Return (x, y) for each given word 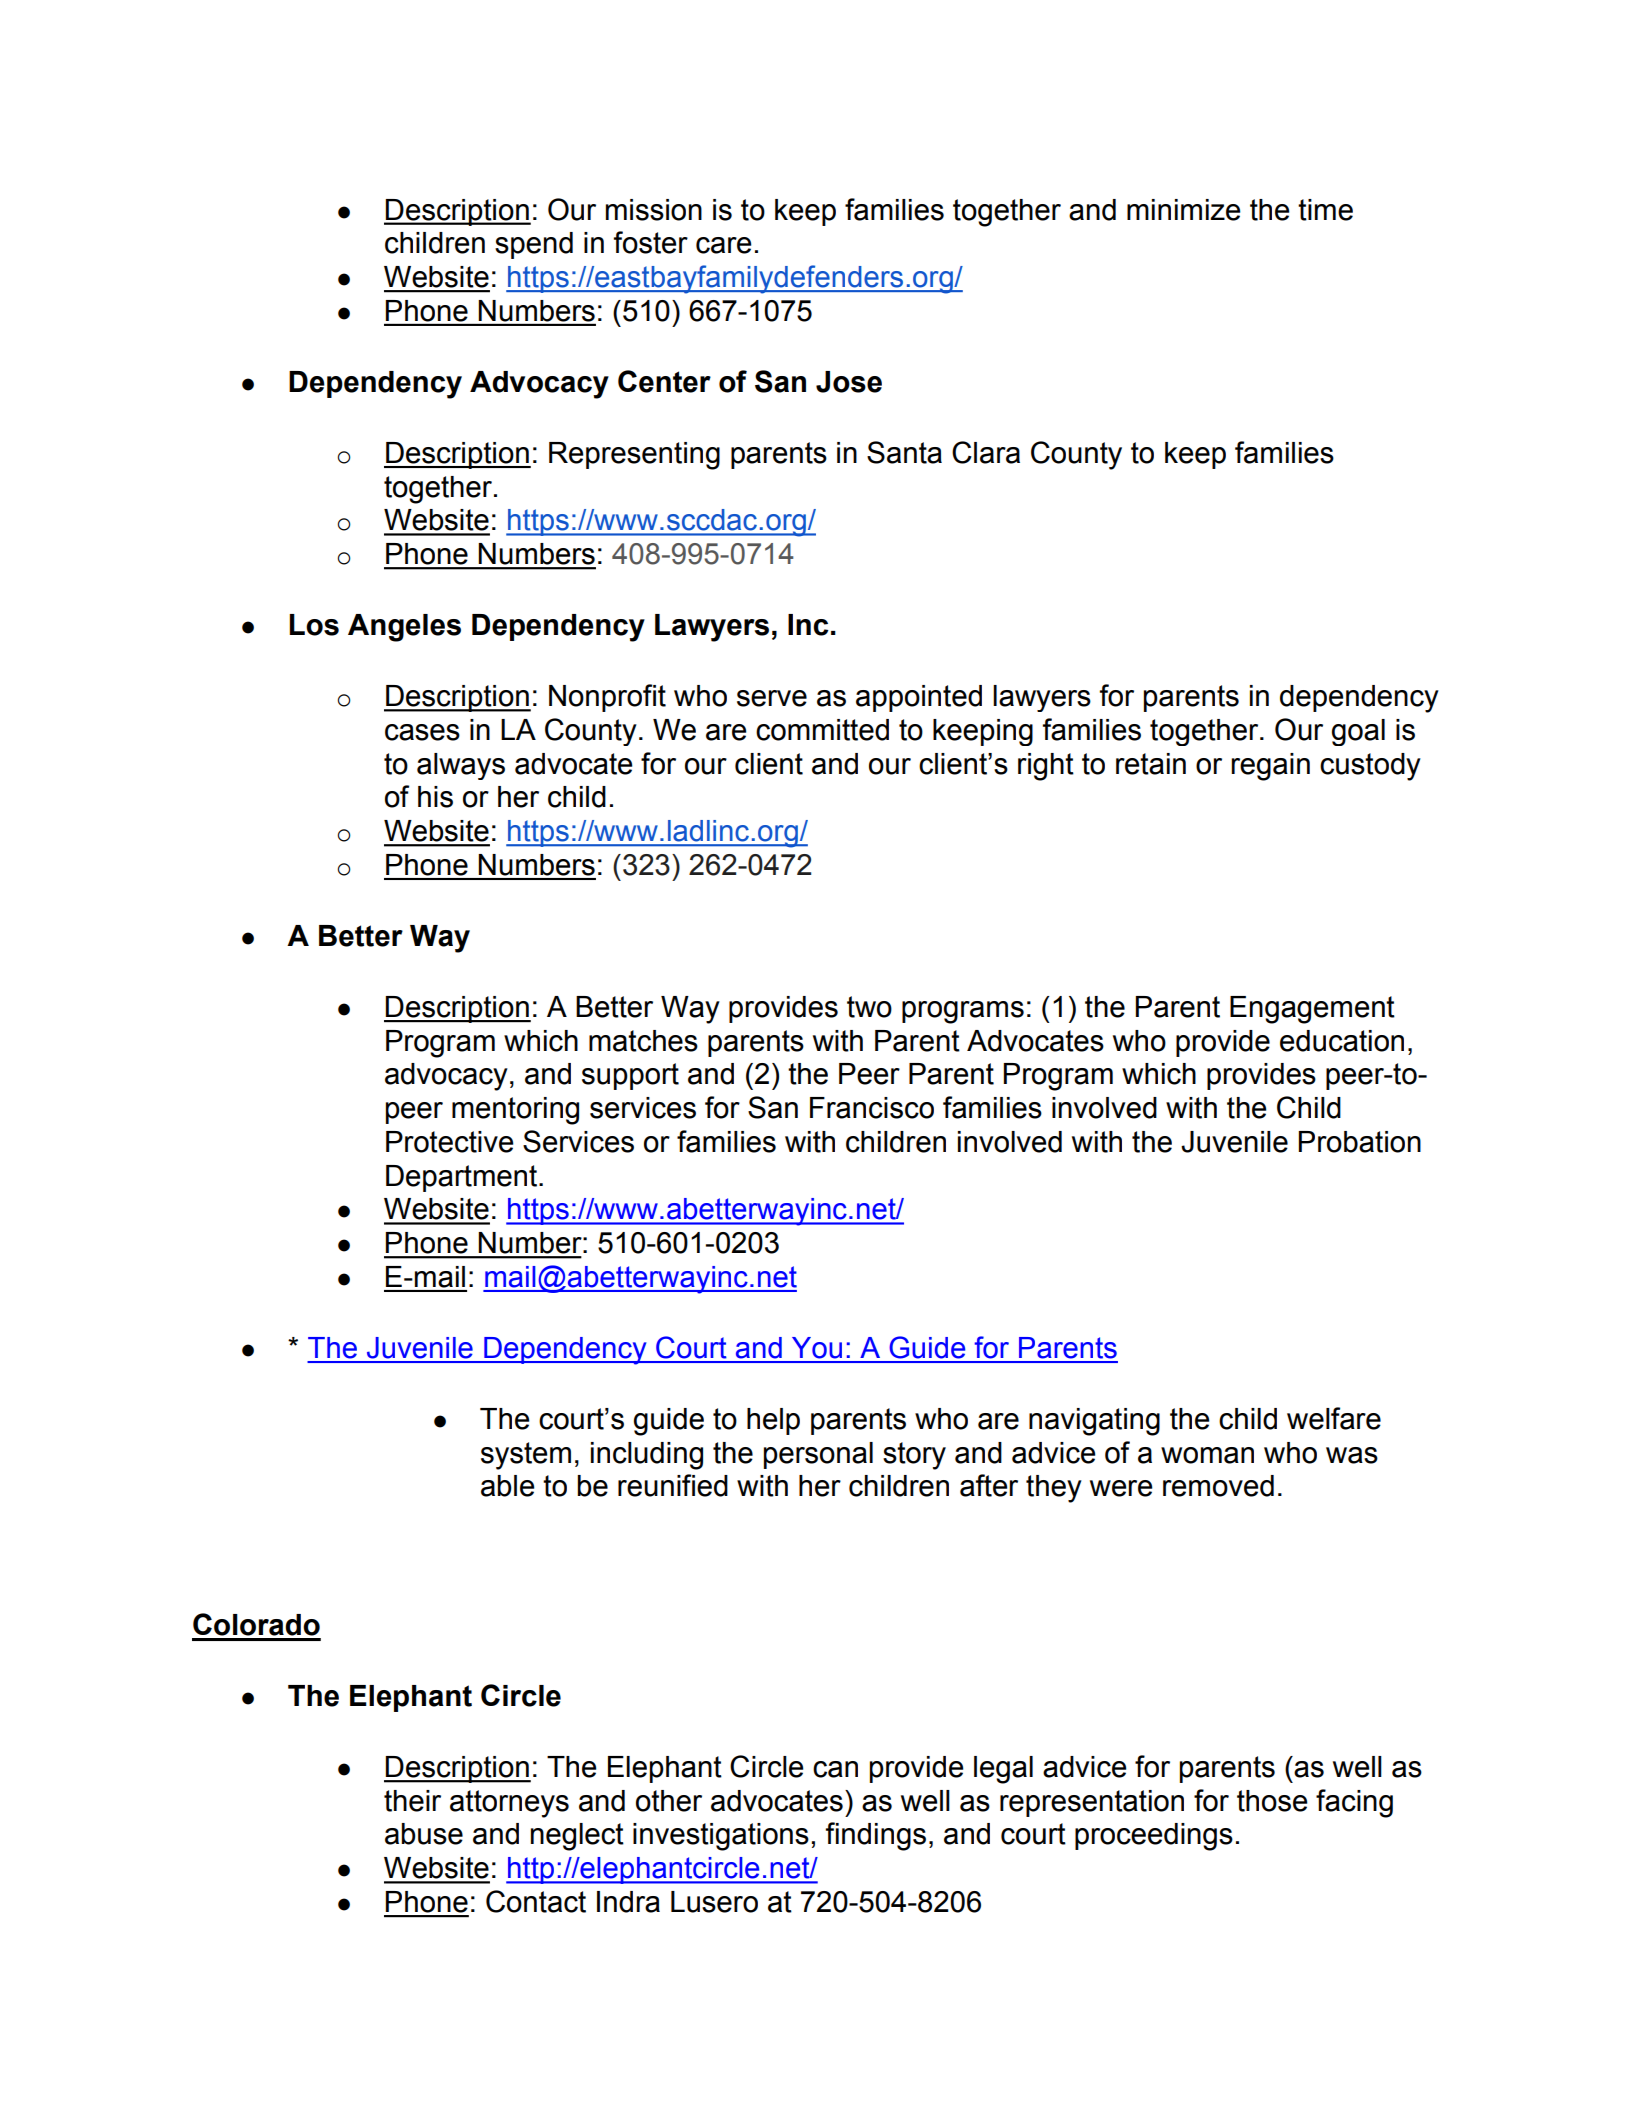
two (869, 1007)
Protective (450, 1142)
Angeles (404, 628)
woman (1207, 1455)
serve (772, 698)
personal (818, 1455)
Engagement (1312, 1010)
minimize (1184, 210)
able (508, 1486)
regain (1270, 767)
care (724, 245)
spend (534, 245)
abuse (424, 1834)
